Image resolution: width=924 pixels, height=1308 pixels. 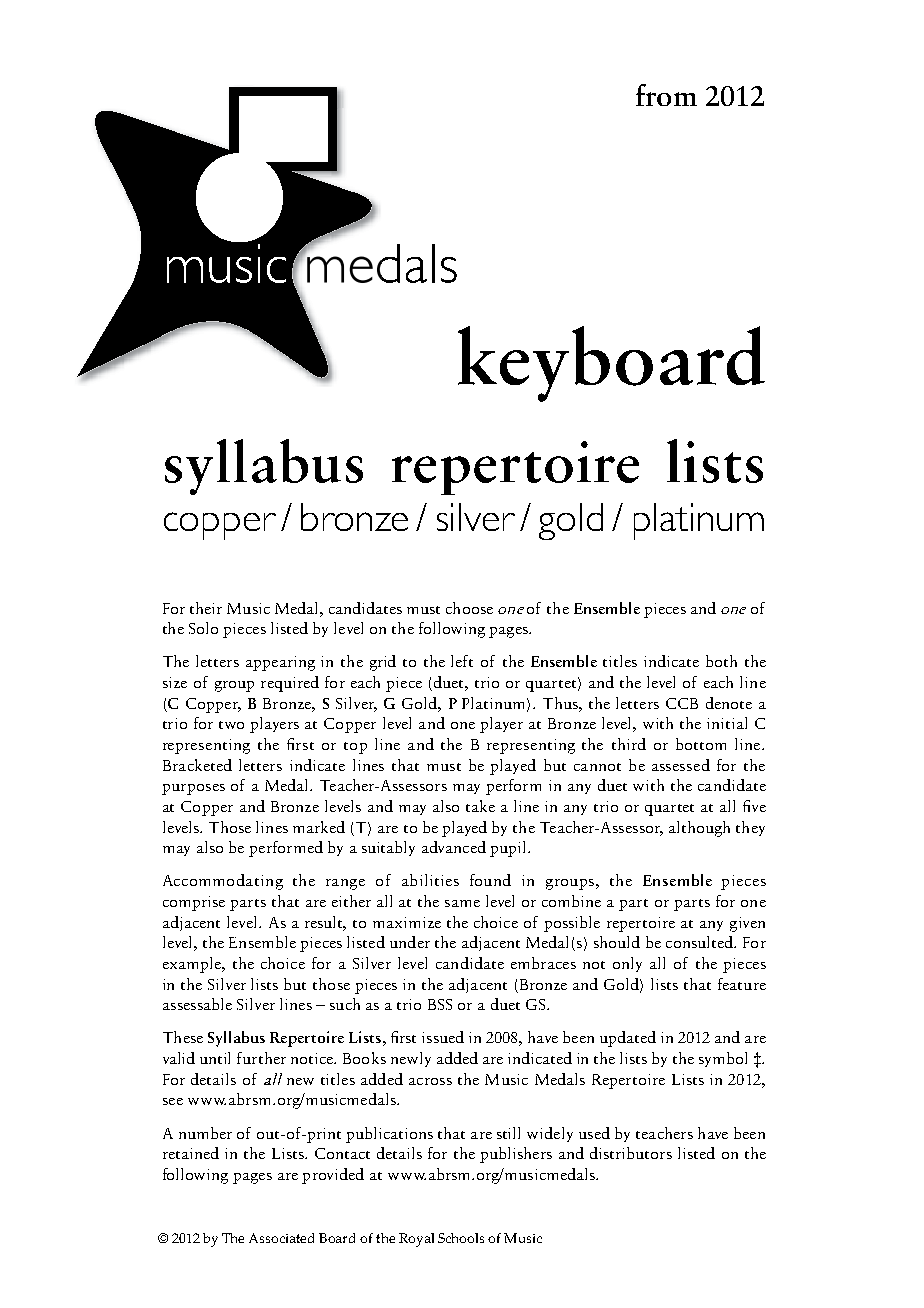 I want to click on their, so click(x=206, y=608).
